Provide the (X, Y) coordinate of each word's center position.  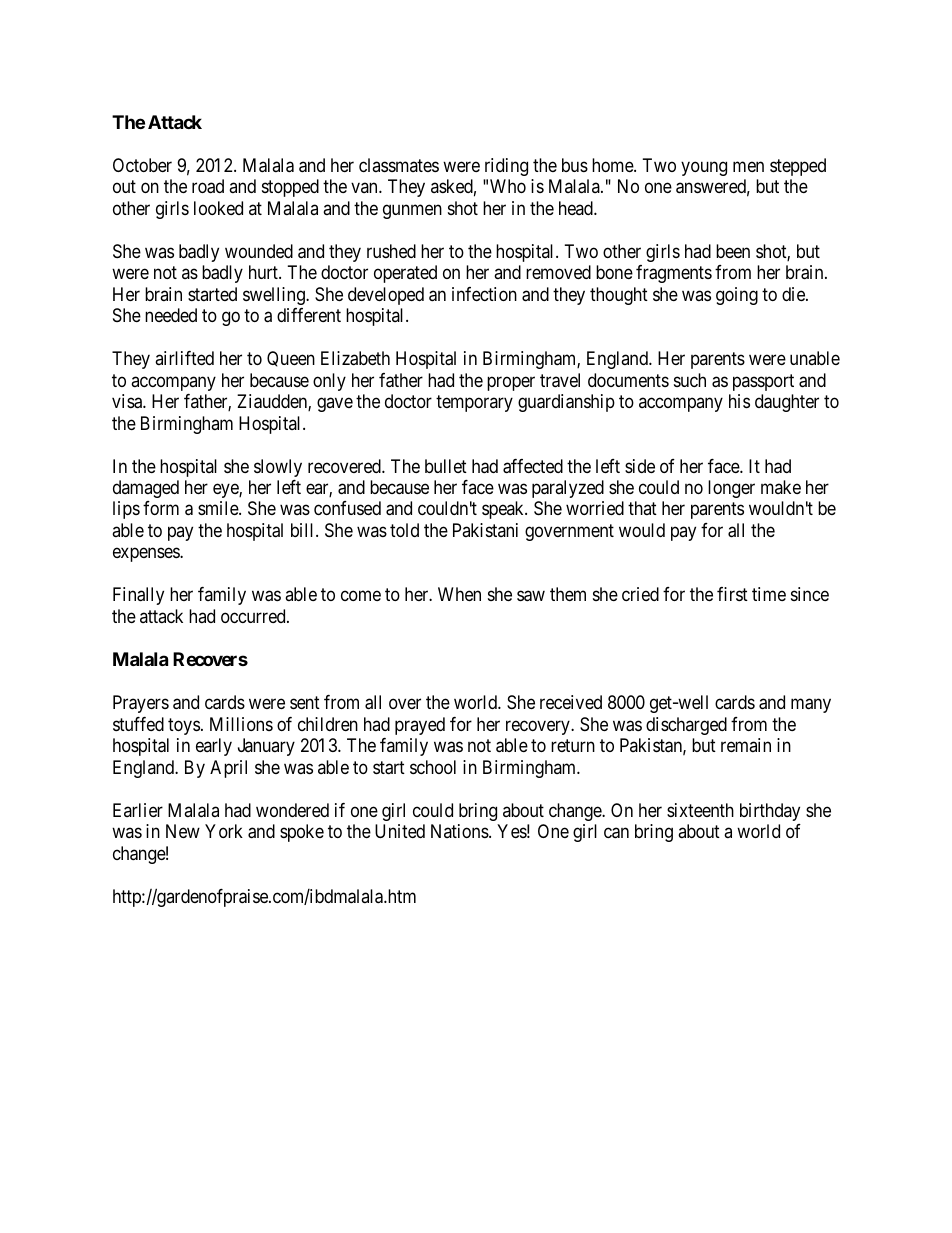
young (704, 168)
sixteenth (700, 810)
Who (508, 186)
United (400, 831)
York (224, 831)
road (208, 186)
